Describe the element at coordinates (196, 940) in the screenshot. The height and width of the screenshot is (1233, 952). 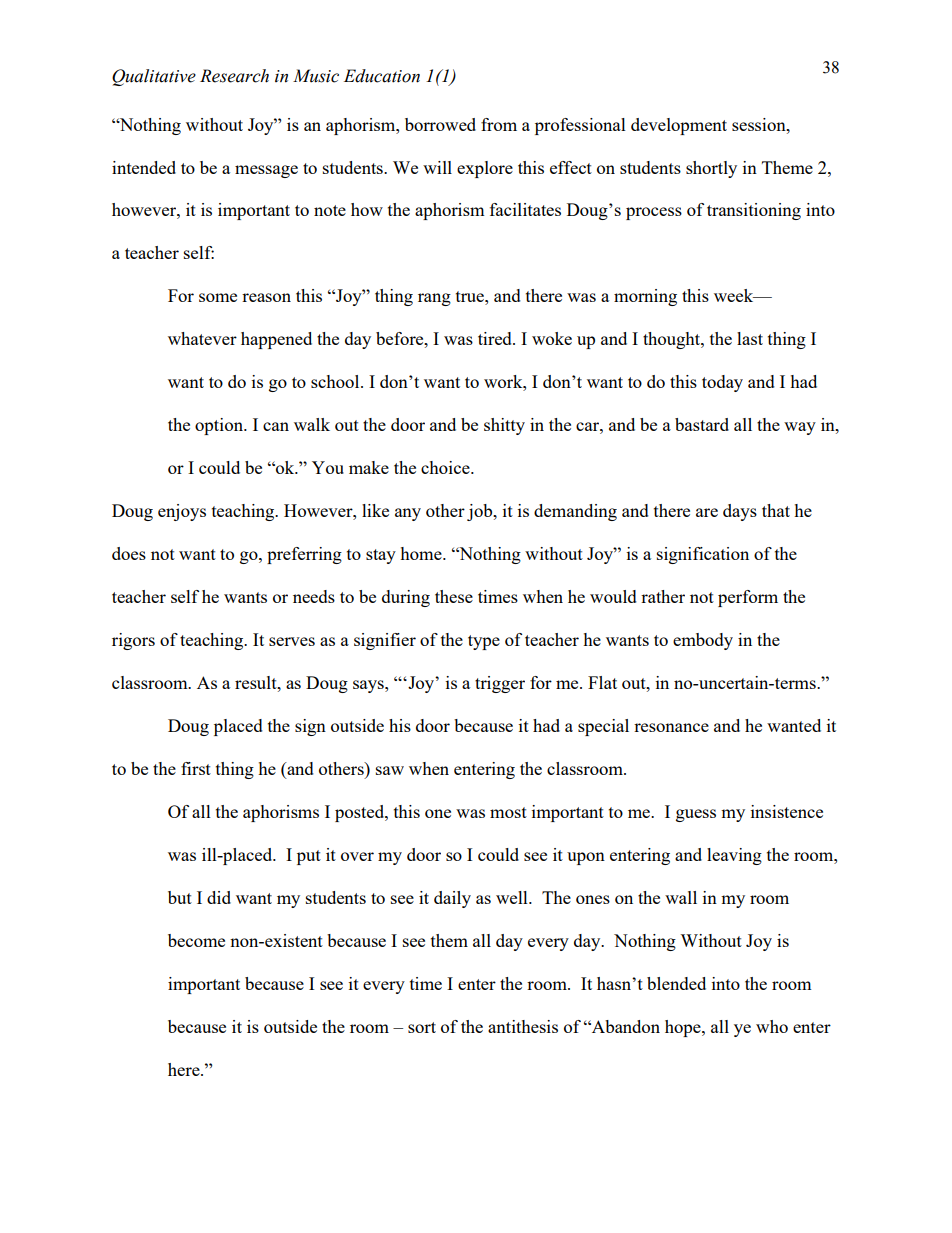
I see `become` at that location.
